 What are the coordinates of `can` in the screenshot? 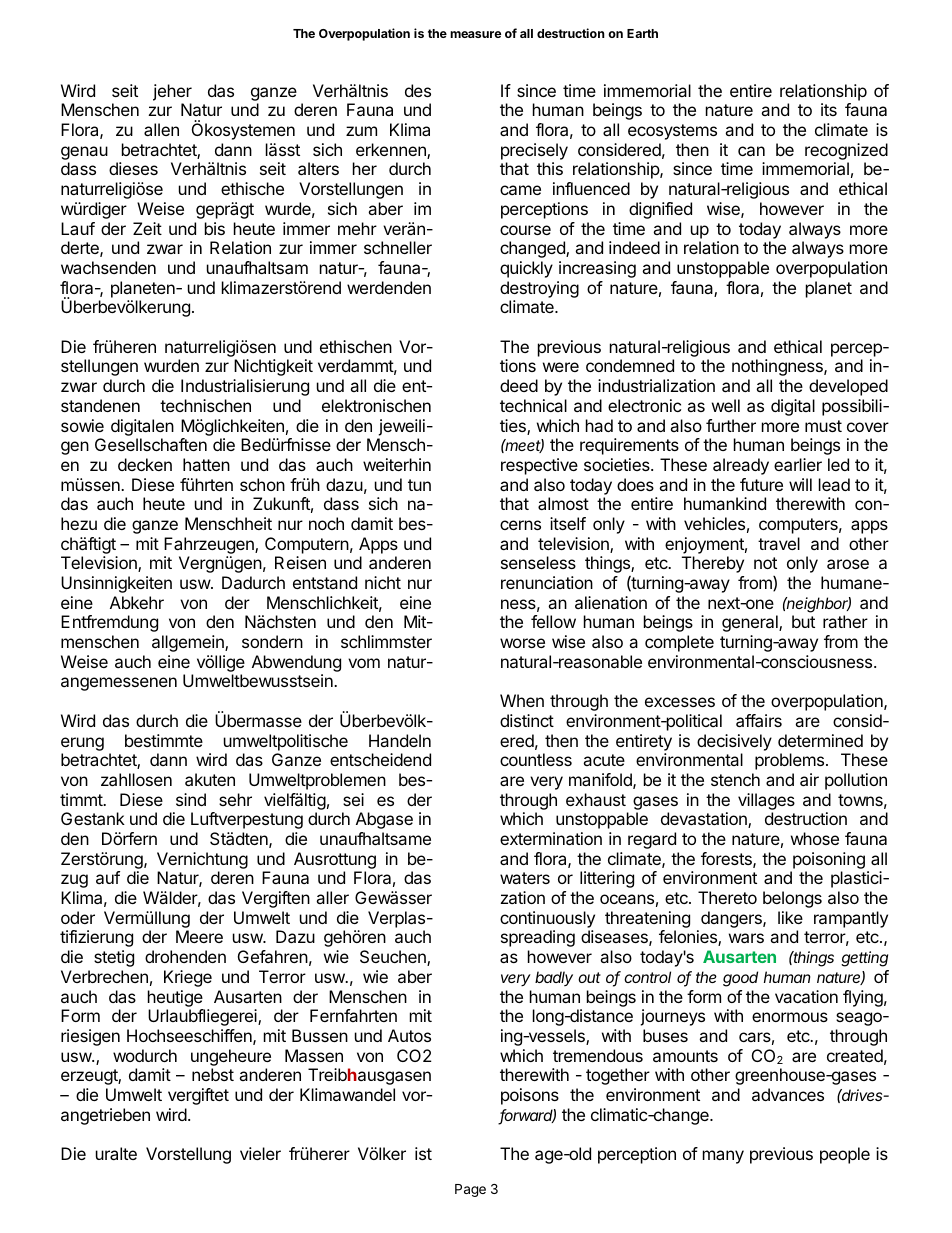 It's located at (751, 151).
